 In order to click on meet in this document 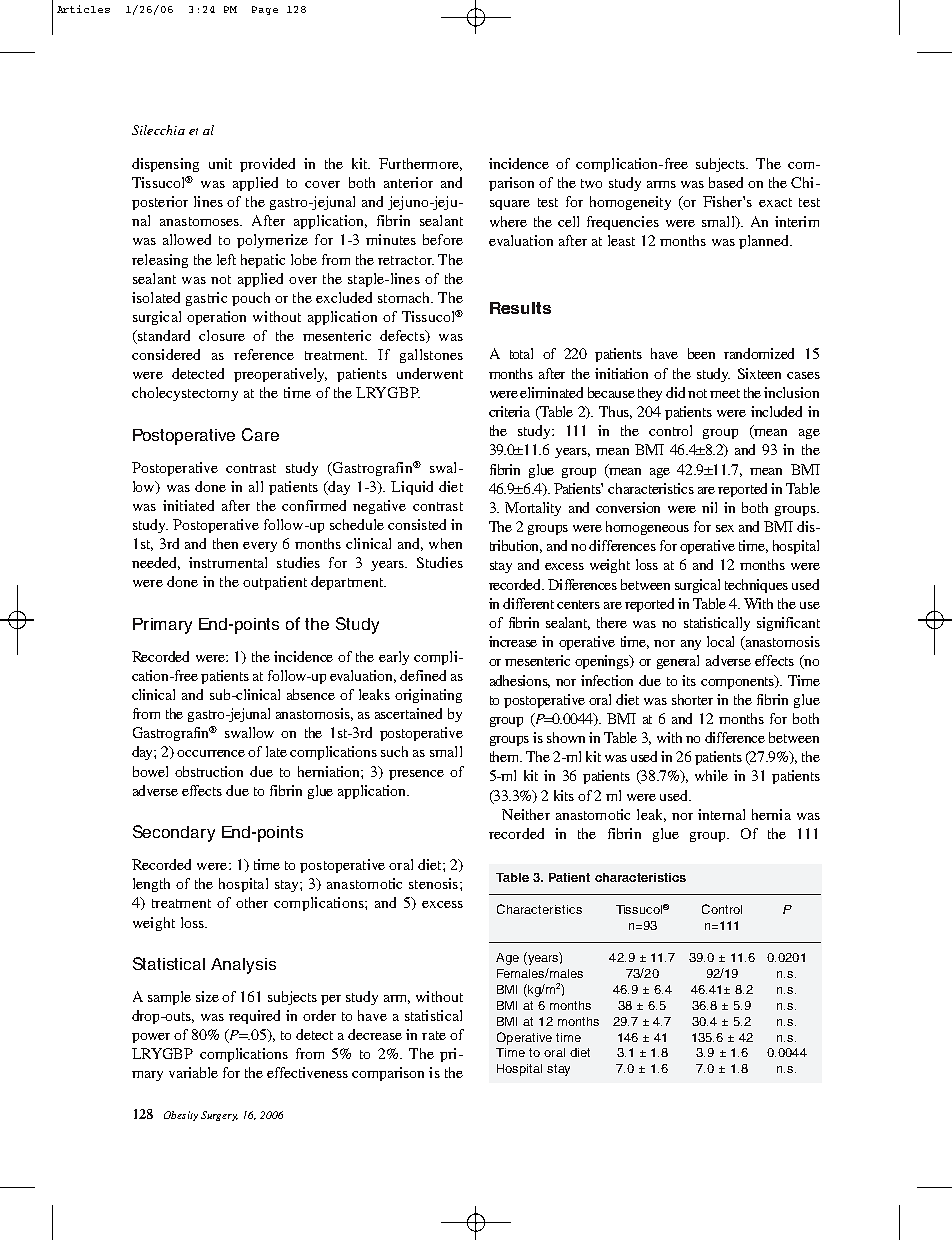, I will do `click(725, 393)`.
